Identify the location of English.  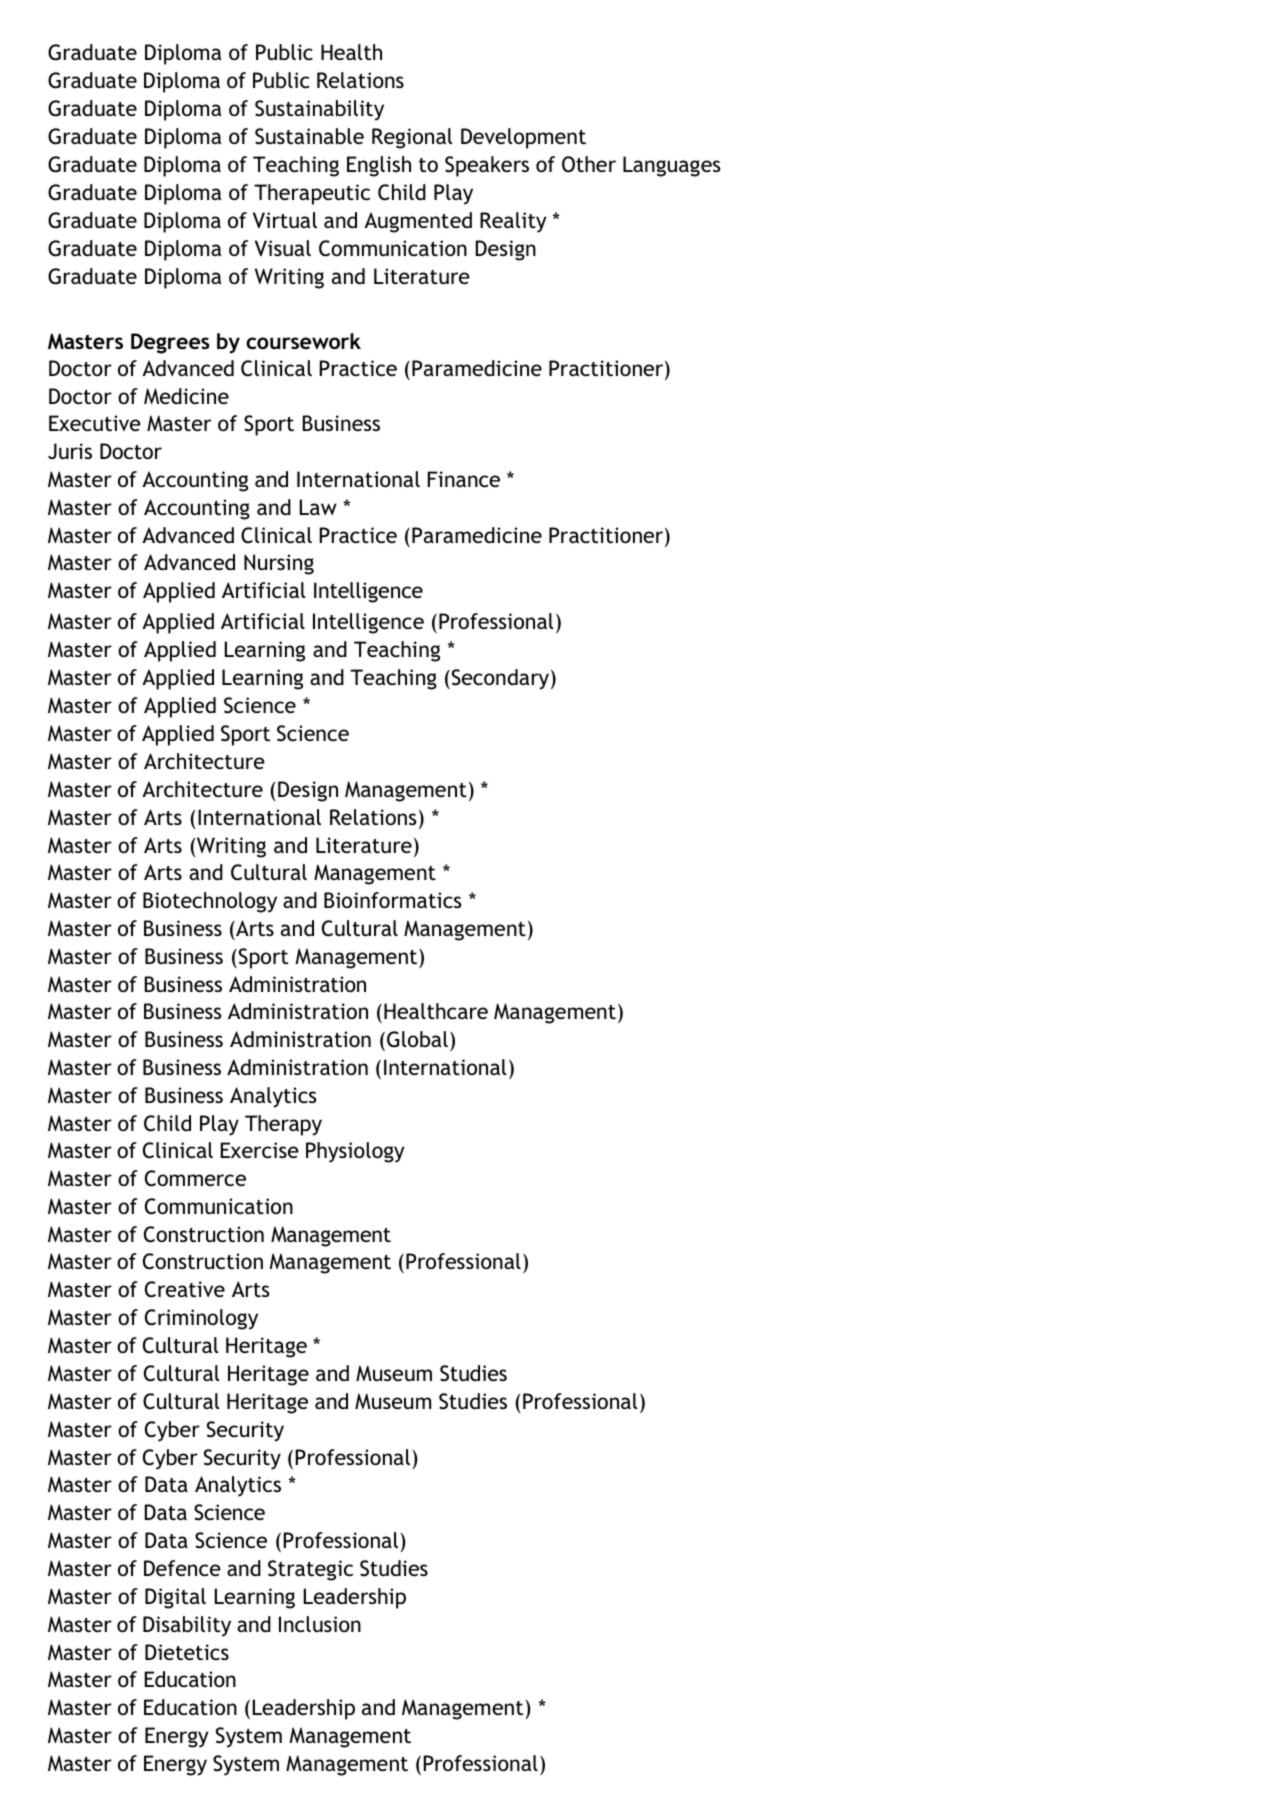
(379, 166).
